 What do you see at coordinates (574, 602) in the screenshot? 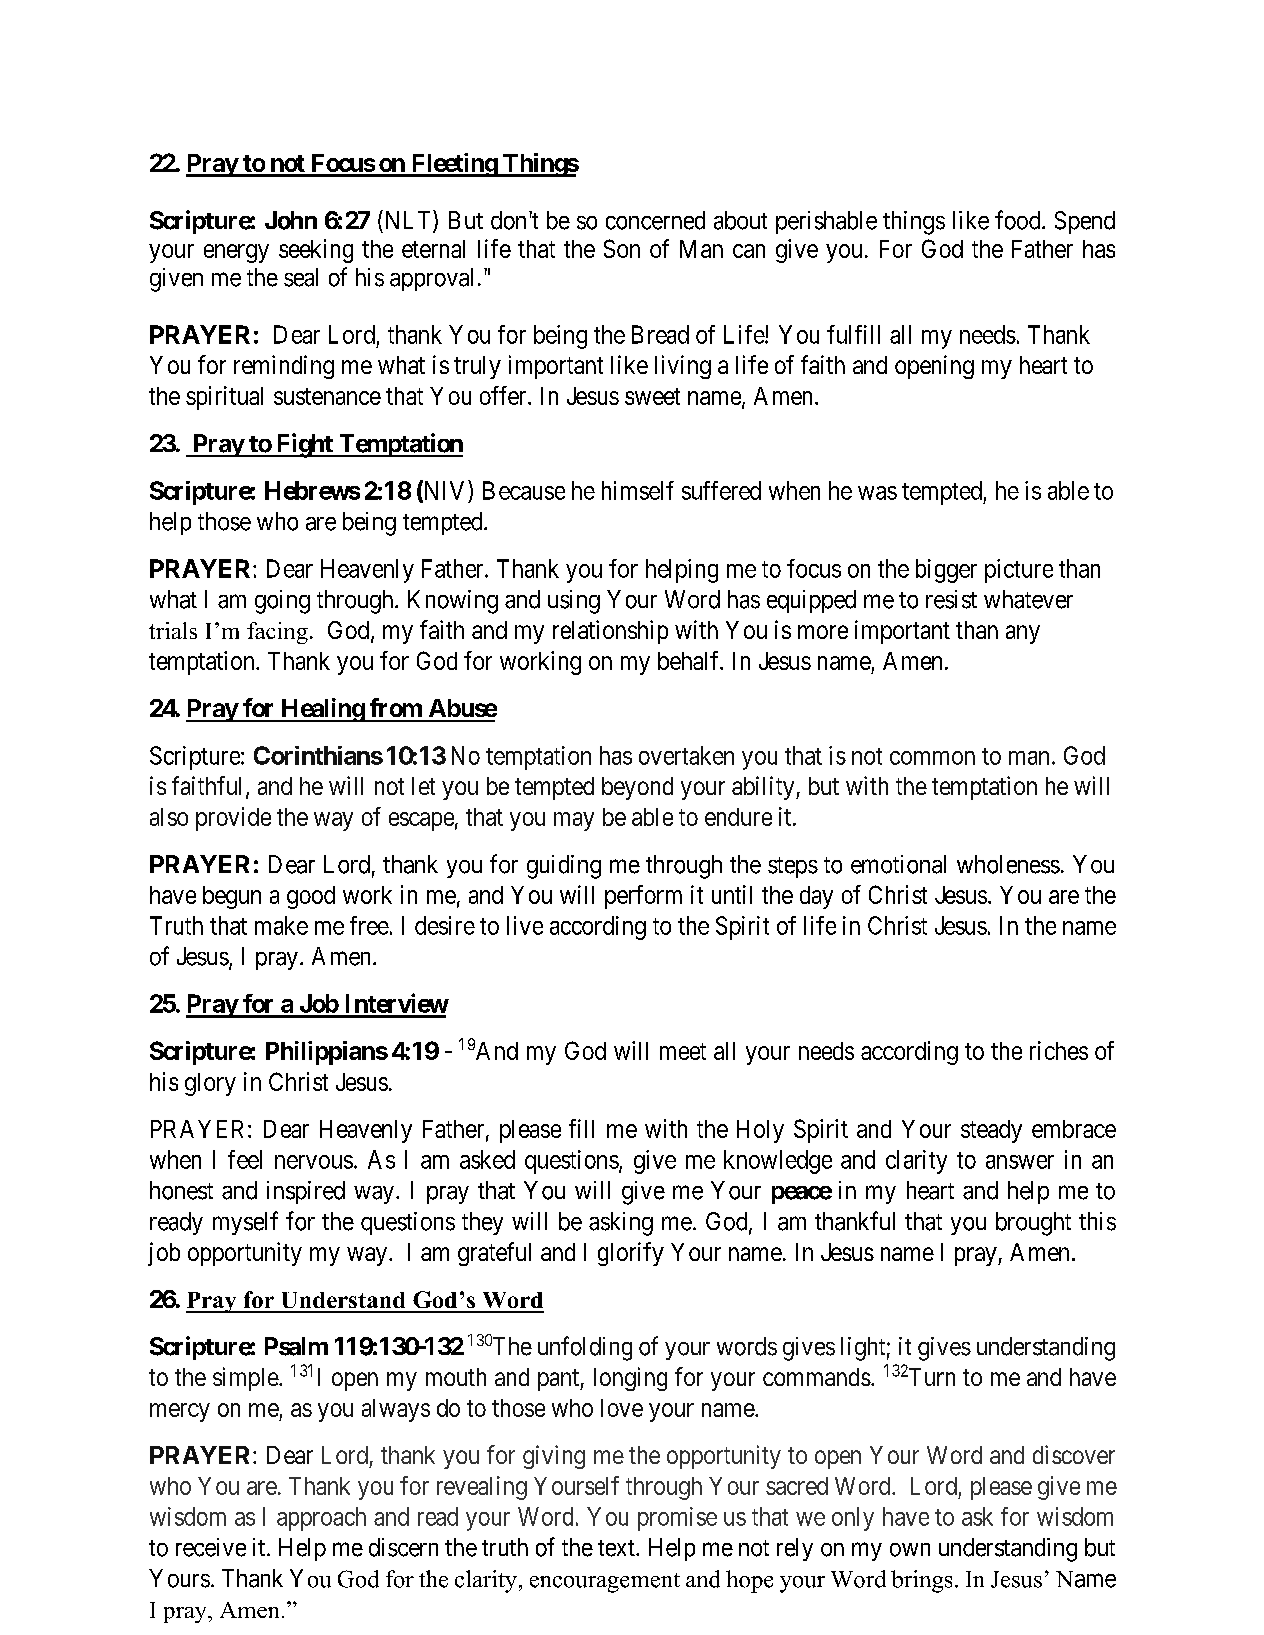
I see `using` at bounding box center [574, 602].
